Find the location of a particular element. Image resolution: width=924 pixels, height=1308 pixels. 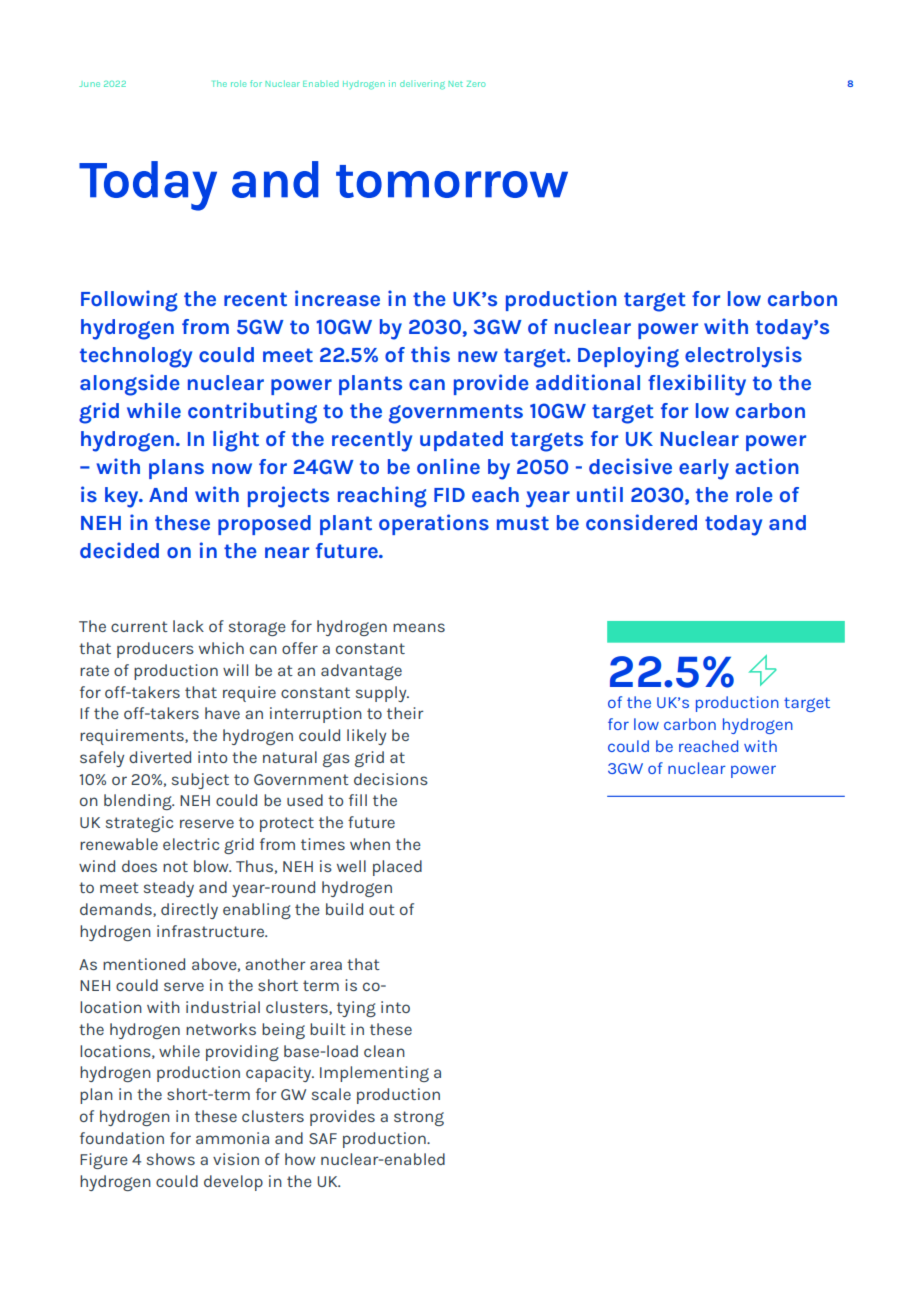

placed is located at coordinates (397, 868).
